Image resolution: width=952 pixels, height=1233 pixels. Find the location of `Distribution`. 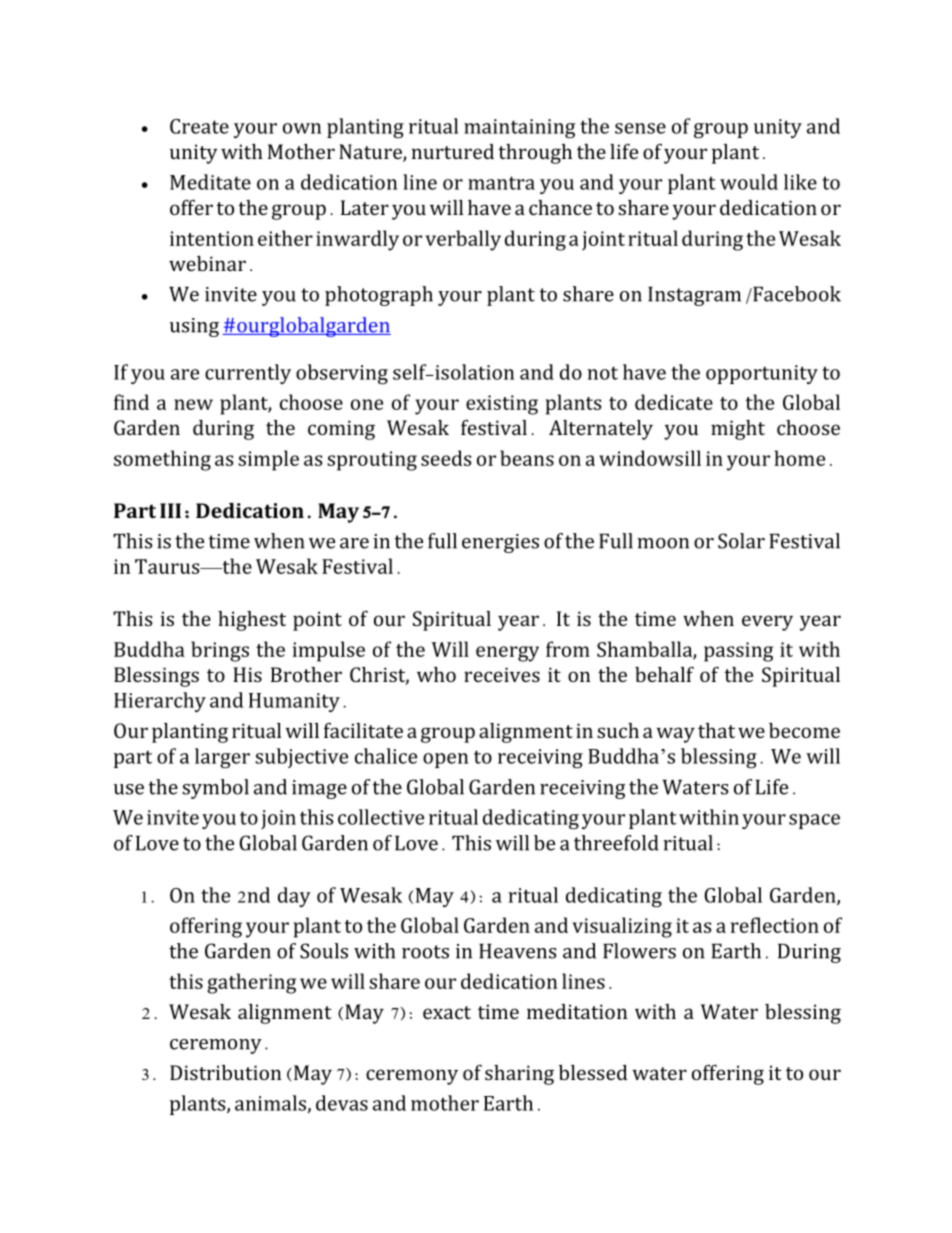

Distribution is located at coordinates (225, 1072).
